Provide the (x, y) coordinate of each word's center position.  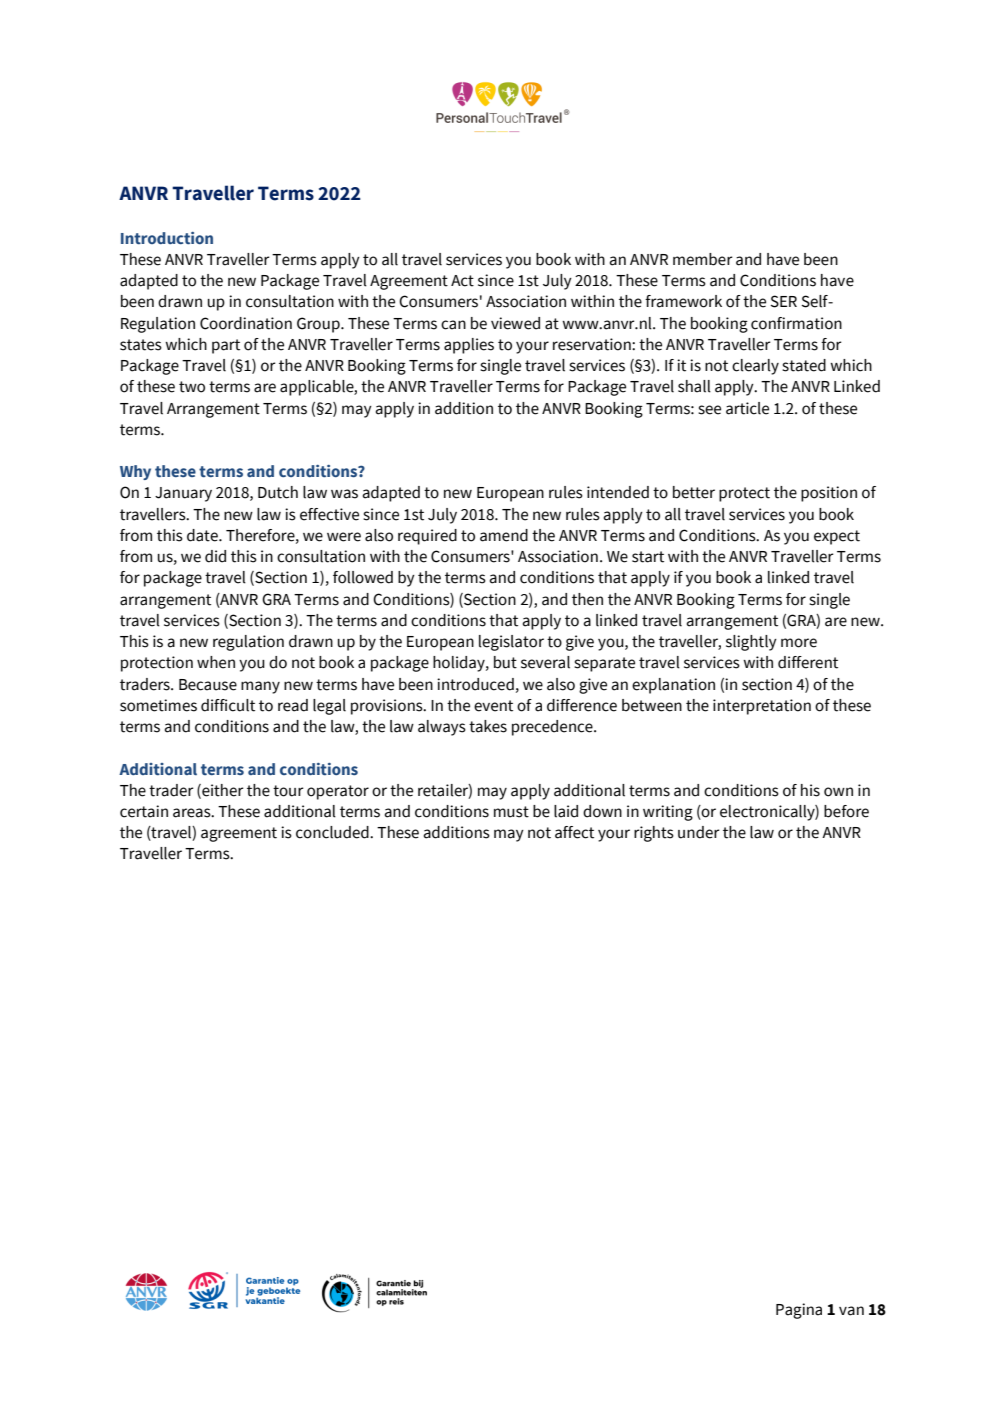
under (699, 832)
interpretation (762, 707)
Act (462, 281)
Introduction (167, 238)
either (222, 791)
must (511, 812)
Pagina (799, 1311)
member (703, 259)
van (851, 1311)
